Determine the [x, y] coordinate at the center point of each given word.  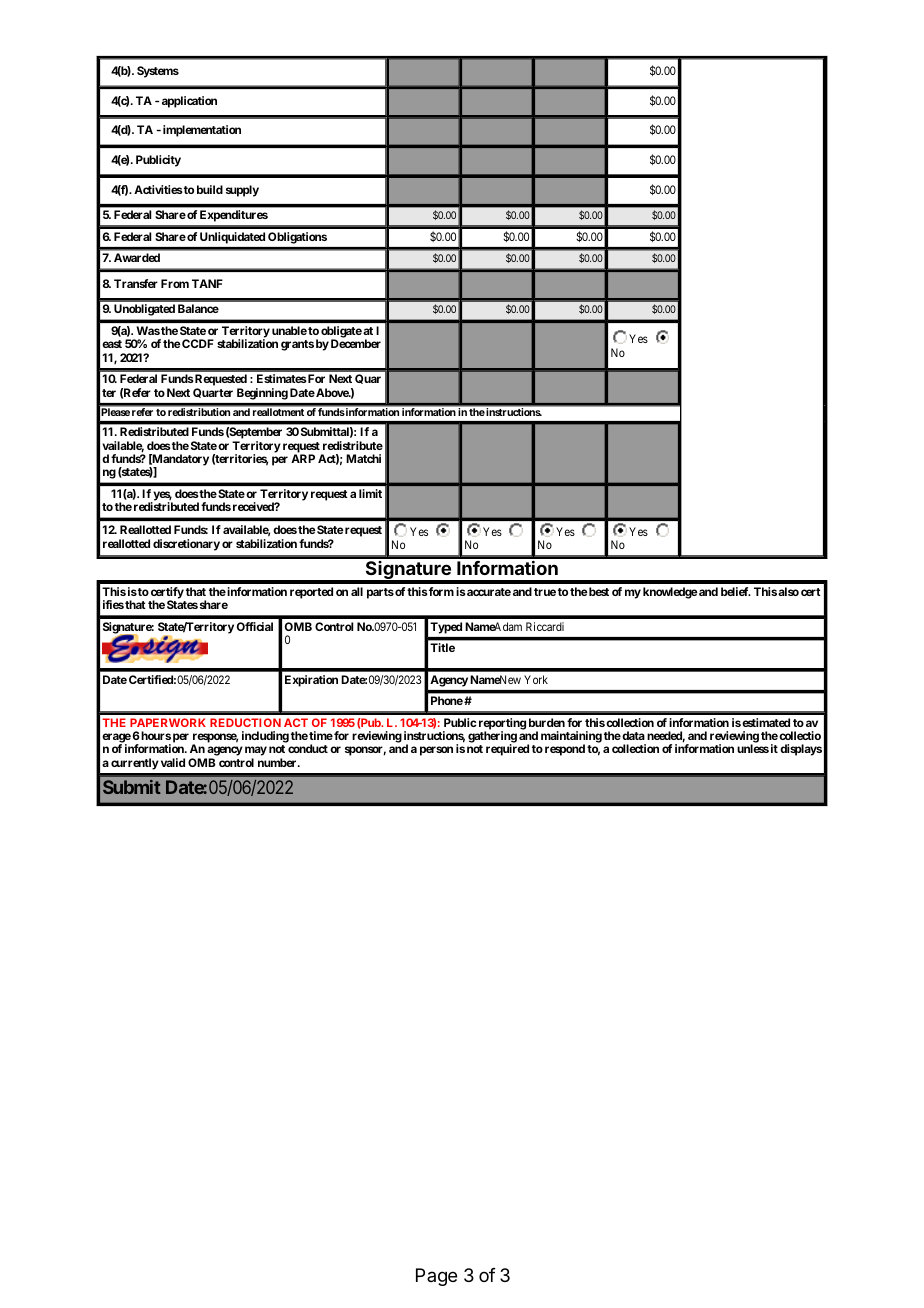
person [436, 751]
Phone [447, 700]
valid [173, 762]
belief [736, 591]
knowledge [670, 593]
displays [801, 750]
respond [565, 750]
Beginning [262, 394]
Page [436, 1277]
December [356, 343]
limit [370, 493]
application [189, 102]
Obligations [297, 238]
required [507, 750]
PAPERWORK [168, 722]
